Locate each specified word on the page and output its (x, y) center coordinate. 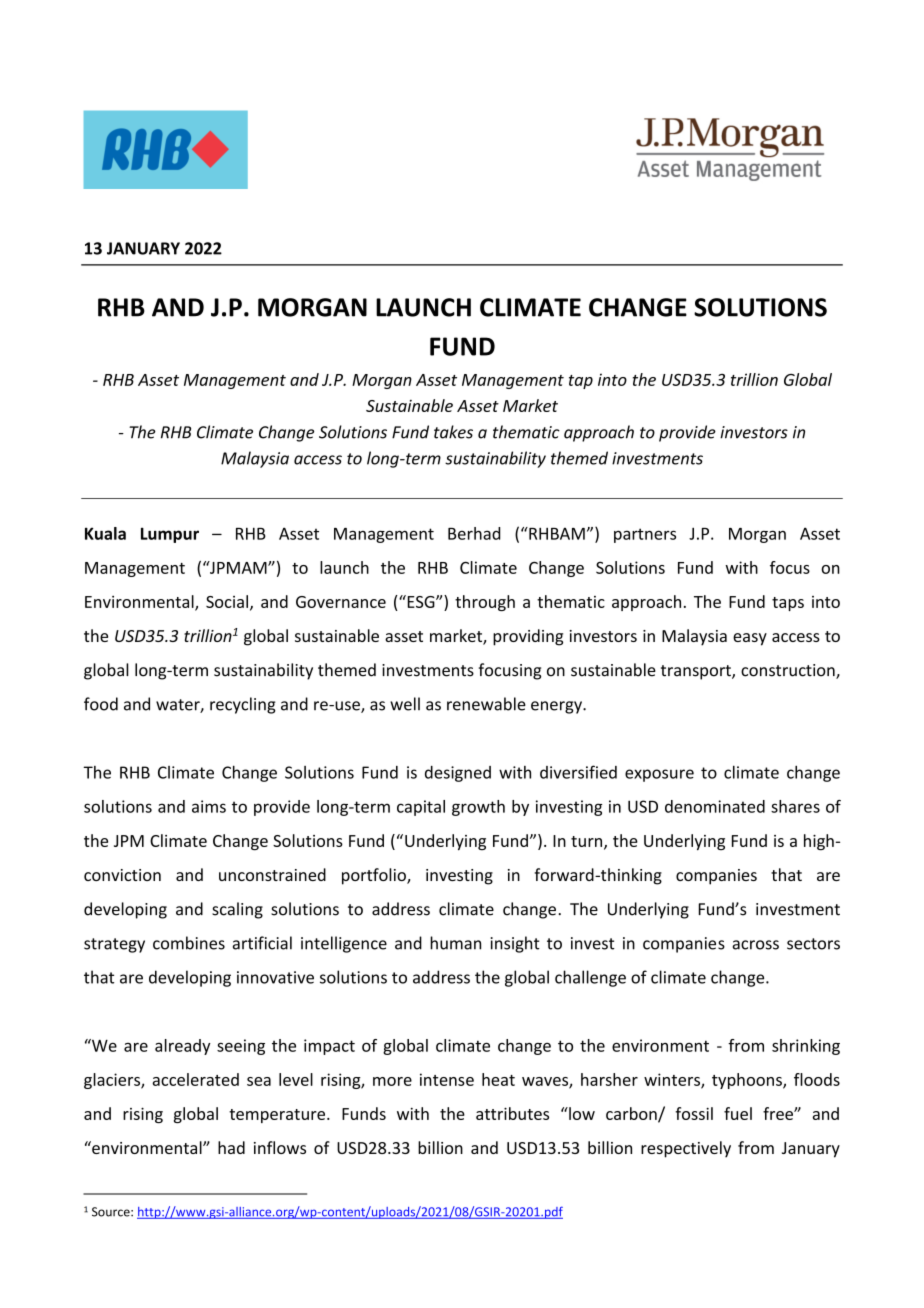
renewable (486, 704)
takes (453, 432)
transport (697, 672)
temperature (278, 1116)
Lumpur (170, 535)
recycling (243, 705)
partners (645, 535)
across (755, 945)
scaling (237, 910)
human (455, 943)
